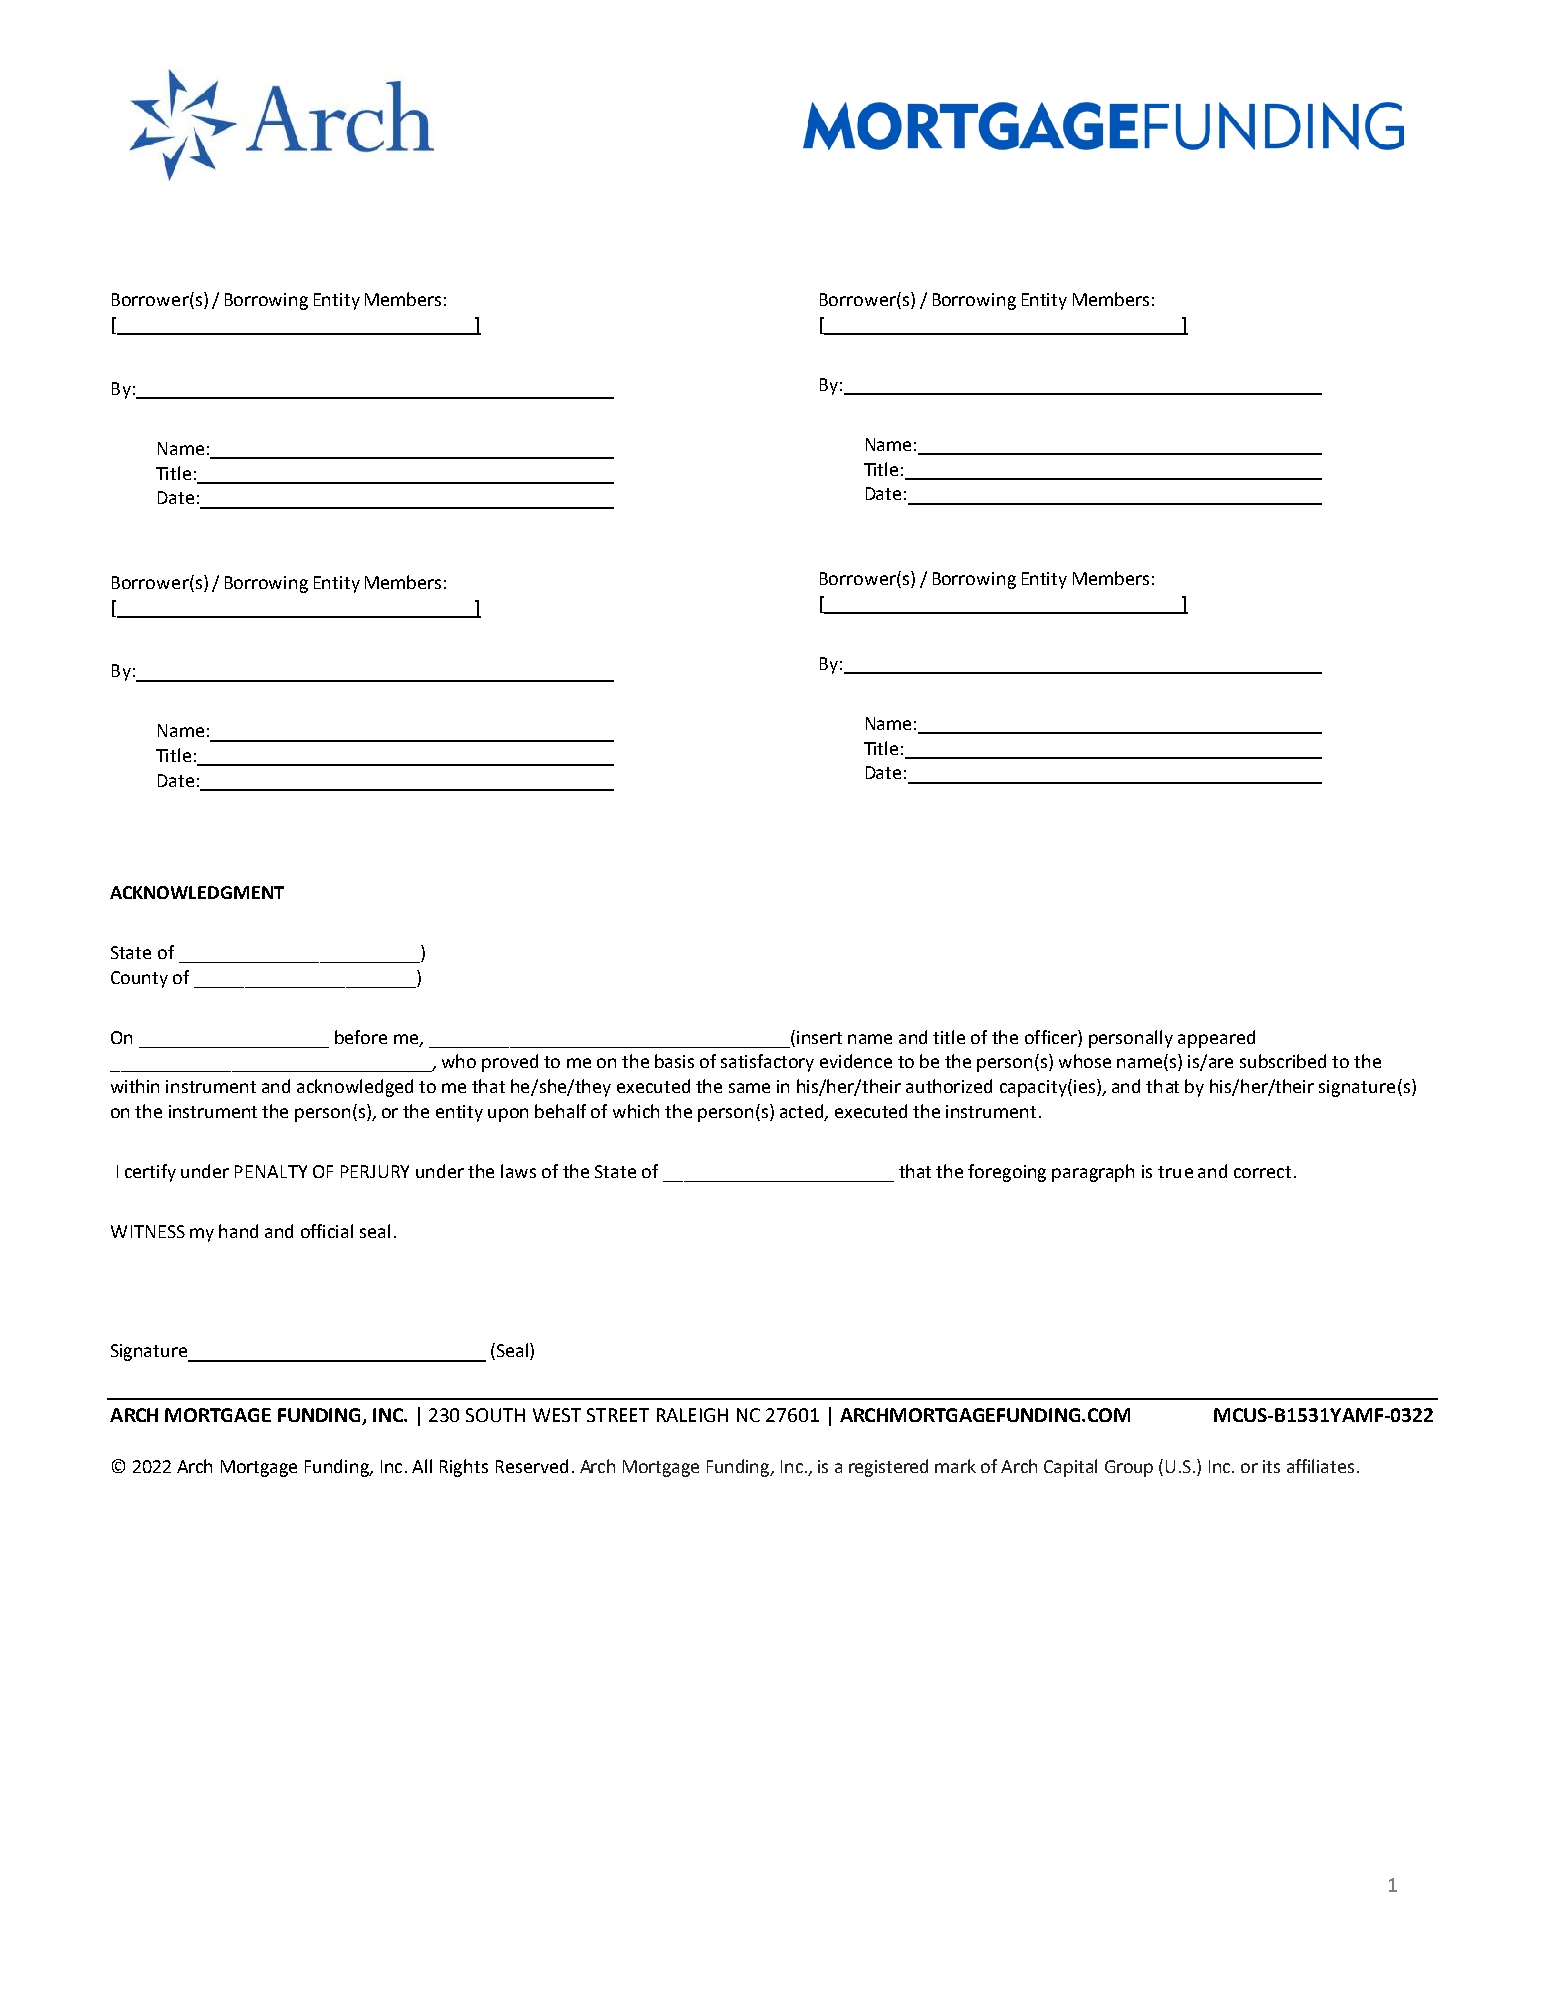 Image resolution: width=1543 pixels, height=1997 pixels. What do you see at coordinates (197, 892) in the screenshot?
I see `ACKNOWLEDGMENT` at bounding box center [197, 892].
